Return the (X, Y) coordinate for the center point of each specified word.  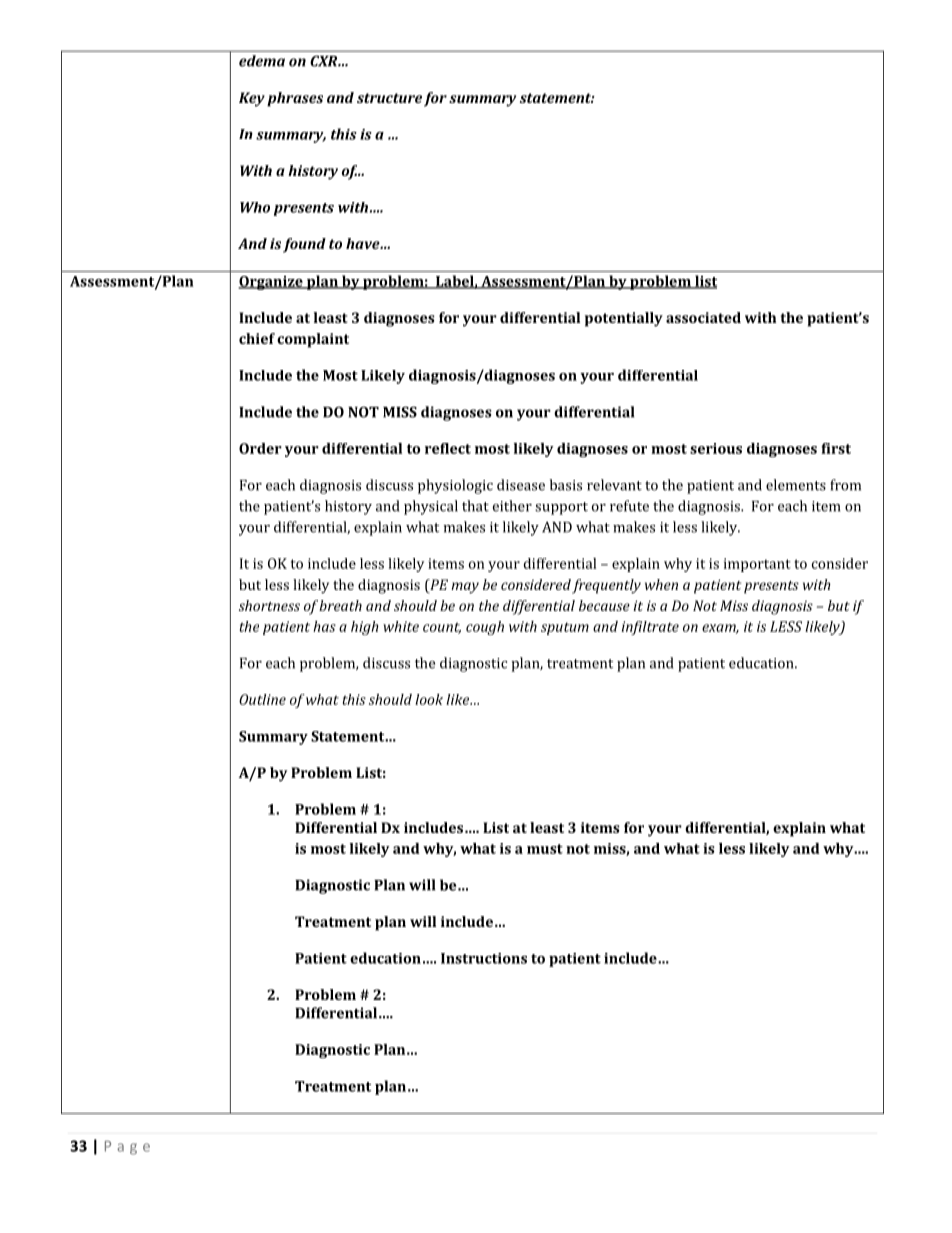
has (324, 626)
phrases (295, 99)
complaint (313, 340)
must (545, 849)
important (757, 565)
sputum (565, 628)
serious (716, 448)
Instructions (484, 958)
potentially (624, 319)
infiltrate (650, 628)
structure (389, 98)
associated (703, 317)
